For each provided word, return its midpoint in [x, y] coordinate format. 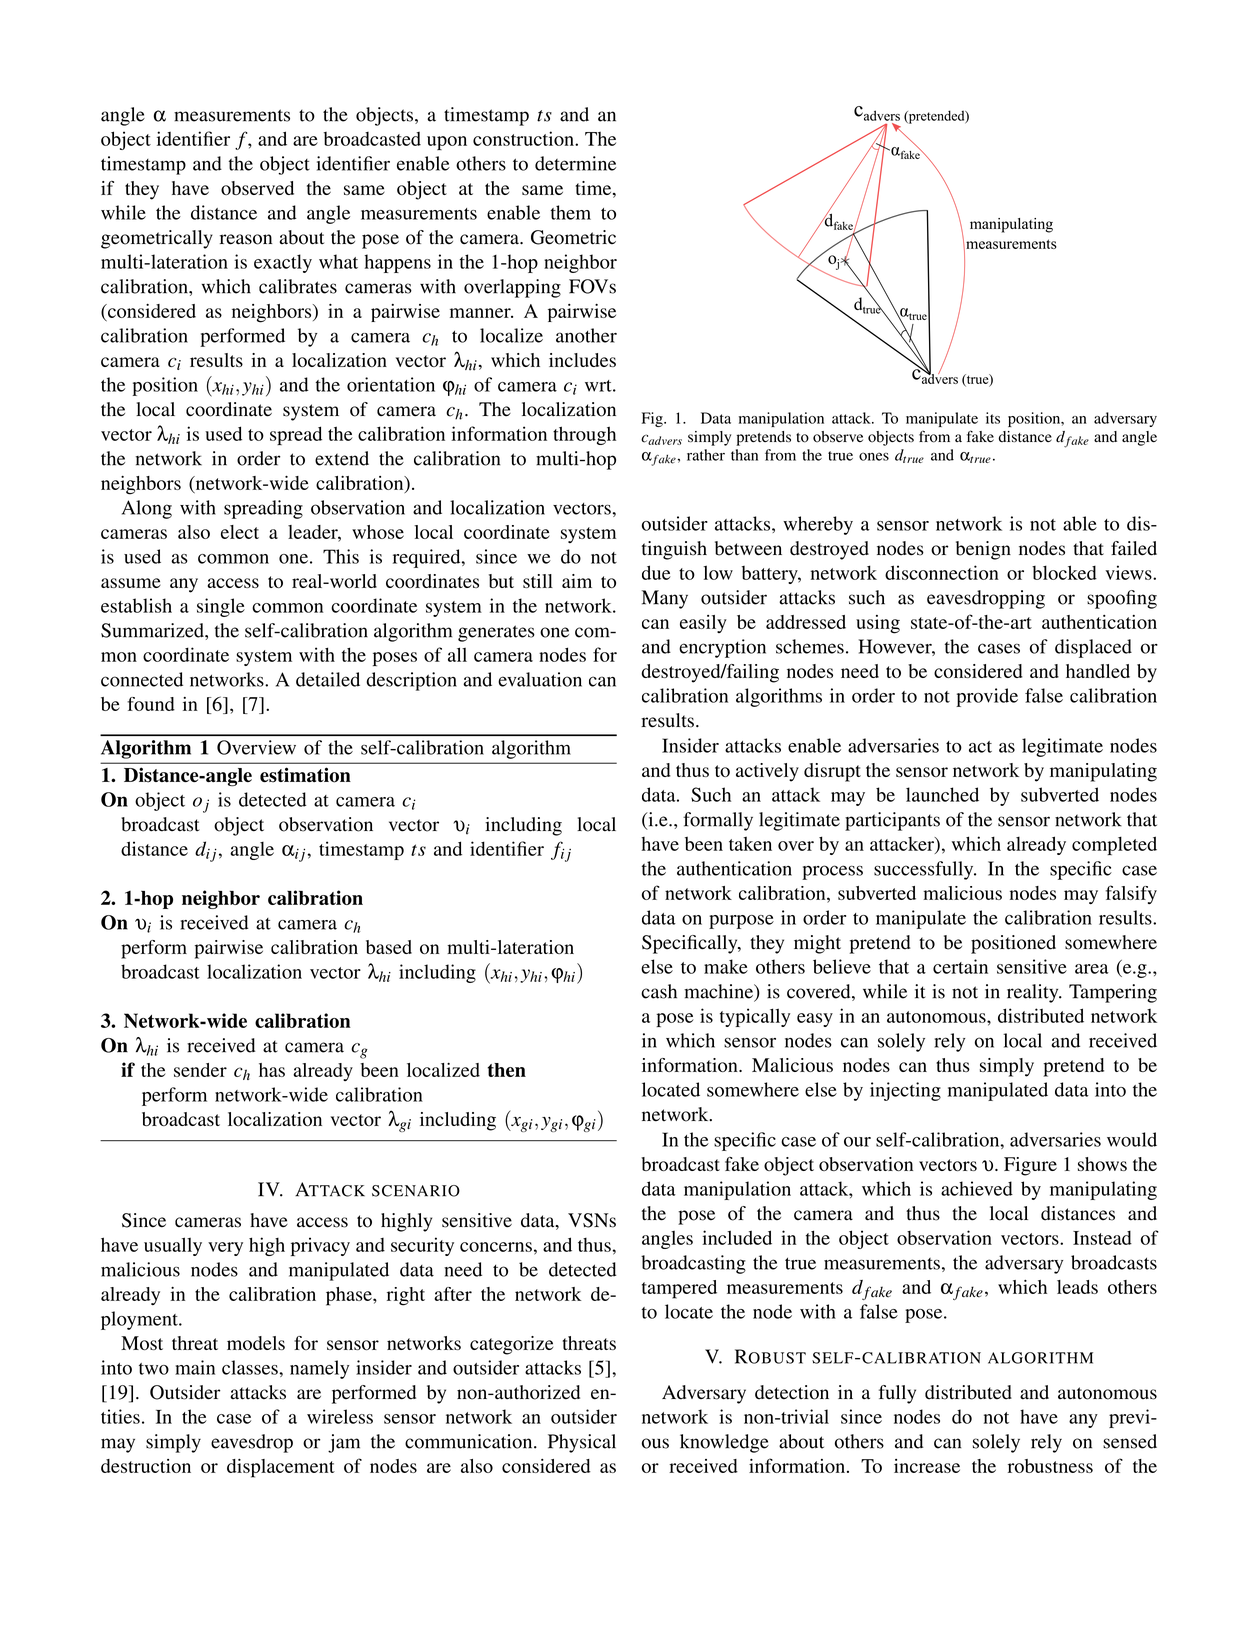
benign [983, 550]
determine [575, 163]
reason [246, 239]
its [993, 418]
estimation [305, 775]
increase [927, 1466]
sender [200, 1070]
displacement [281, 1468]
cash [659, 991]
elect [240, 532]
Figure [1030, 1166]
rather [706, 455]
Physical [582, 1443]
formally [718, 821]
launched [942, 794]
